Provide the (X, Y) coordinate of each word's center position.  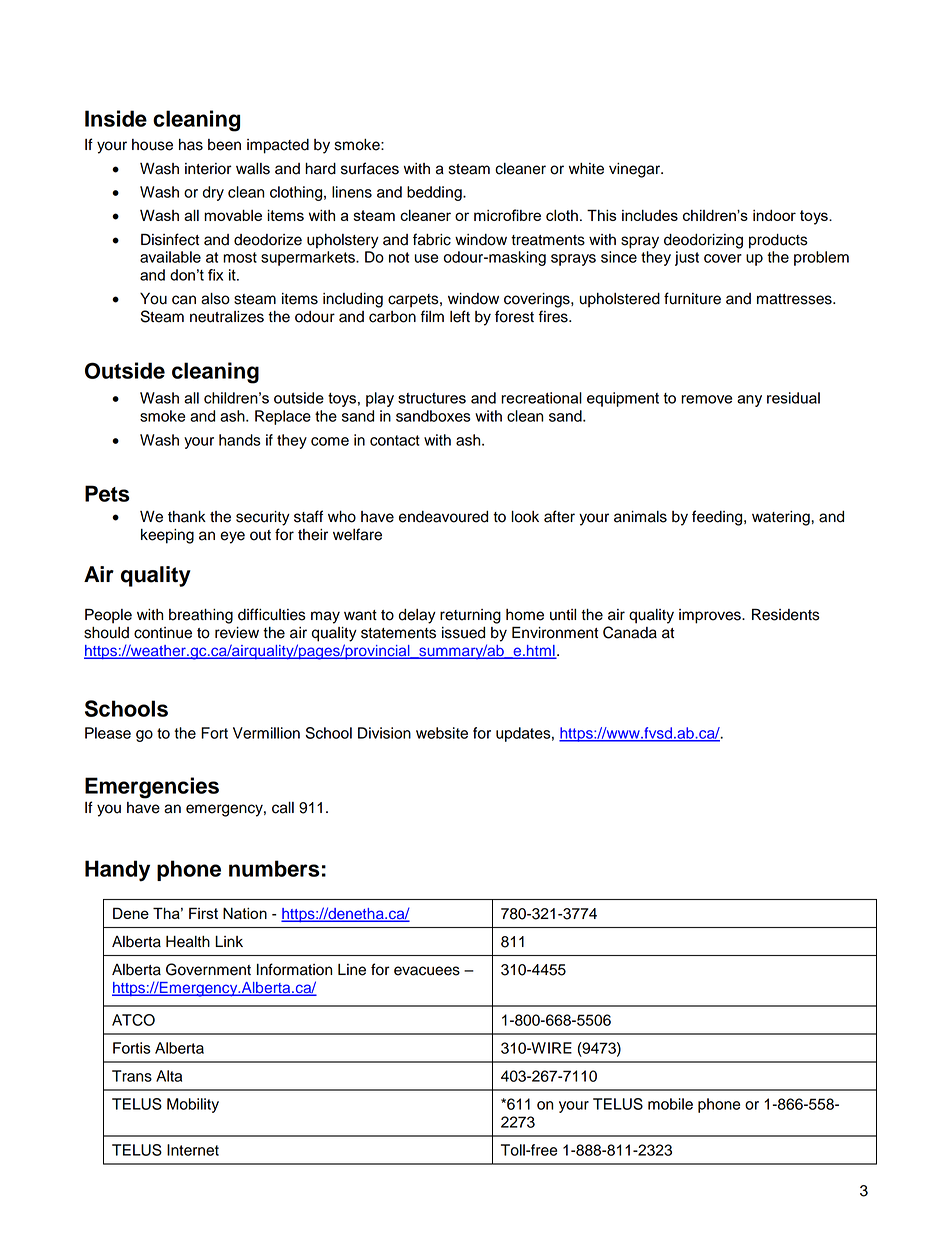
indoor (774, 215)
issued (463, 633)
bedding (435, 193)
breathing (201, 616)
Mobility (193, 1105)
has (191, 145)
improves (711, 616)
